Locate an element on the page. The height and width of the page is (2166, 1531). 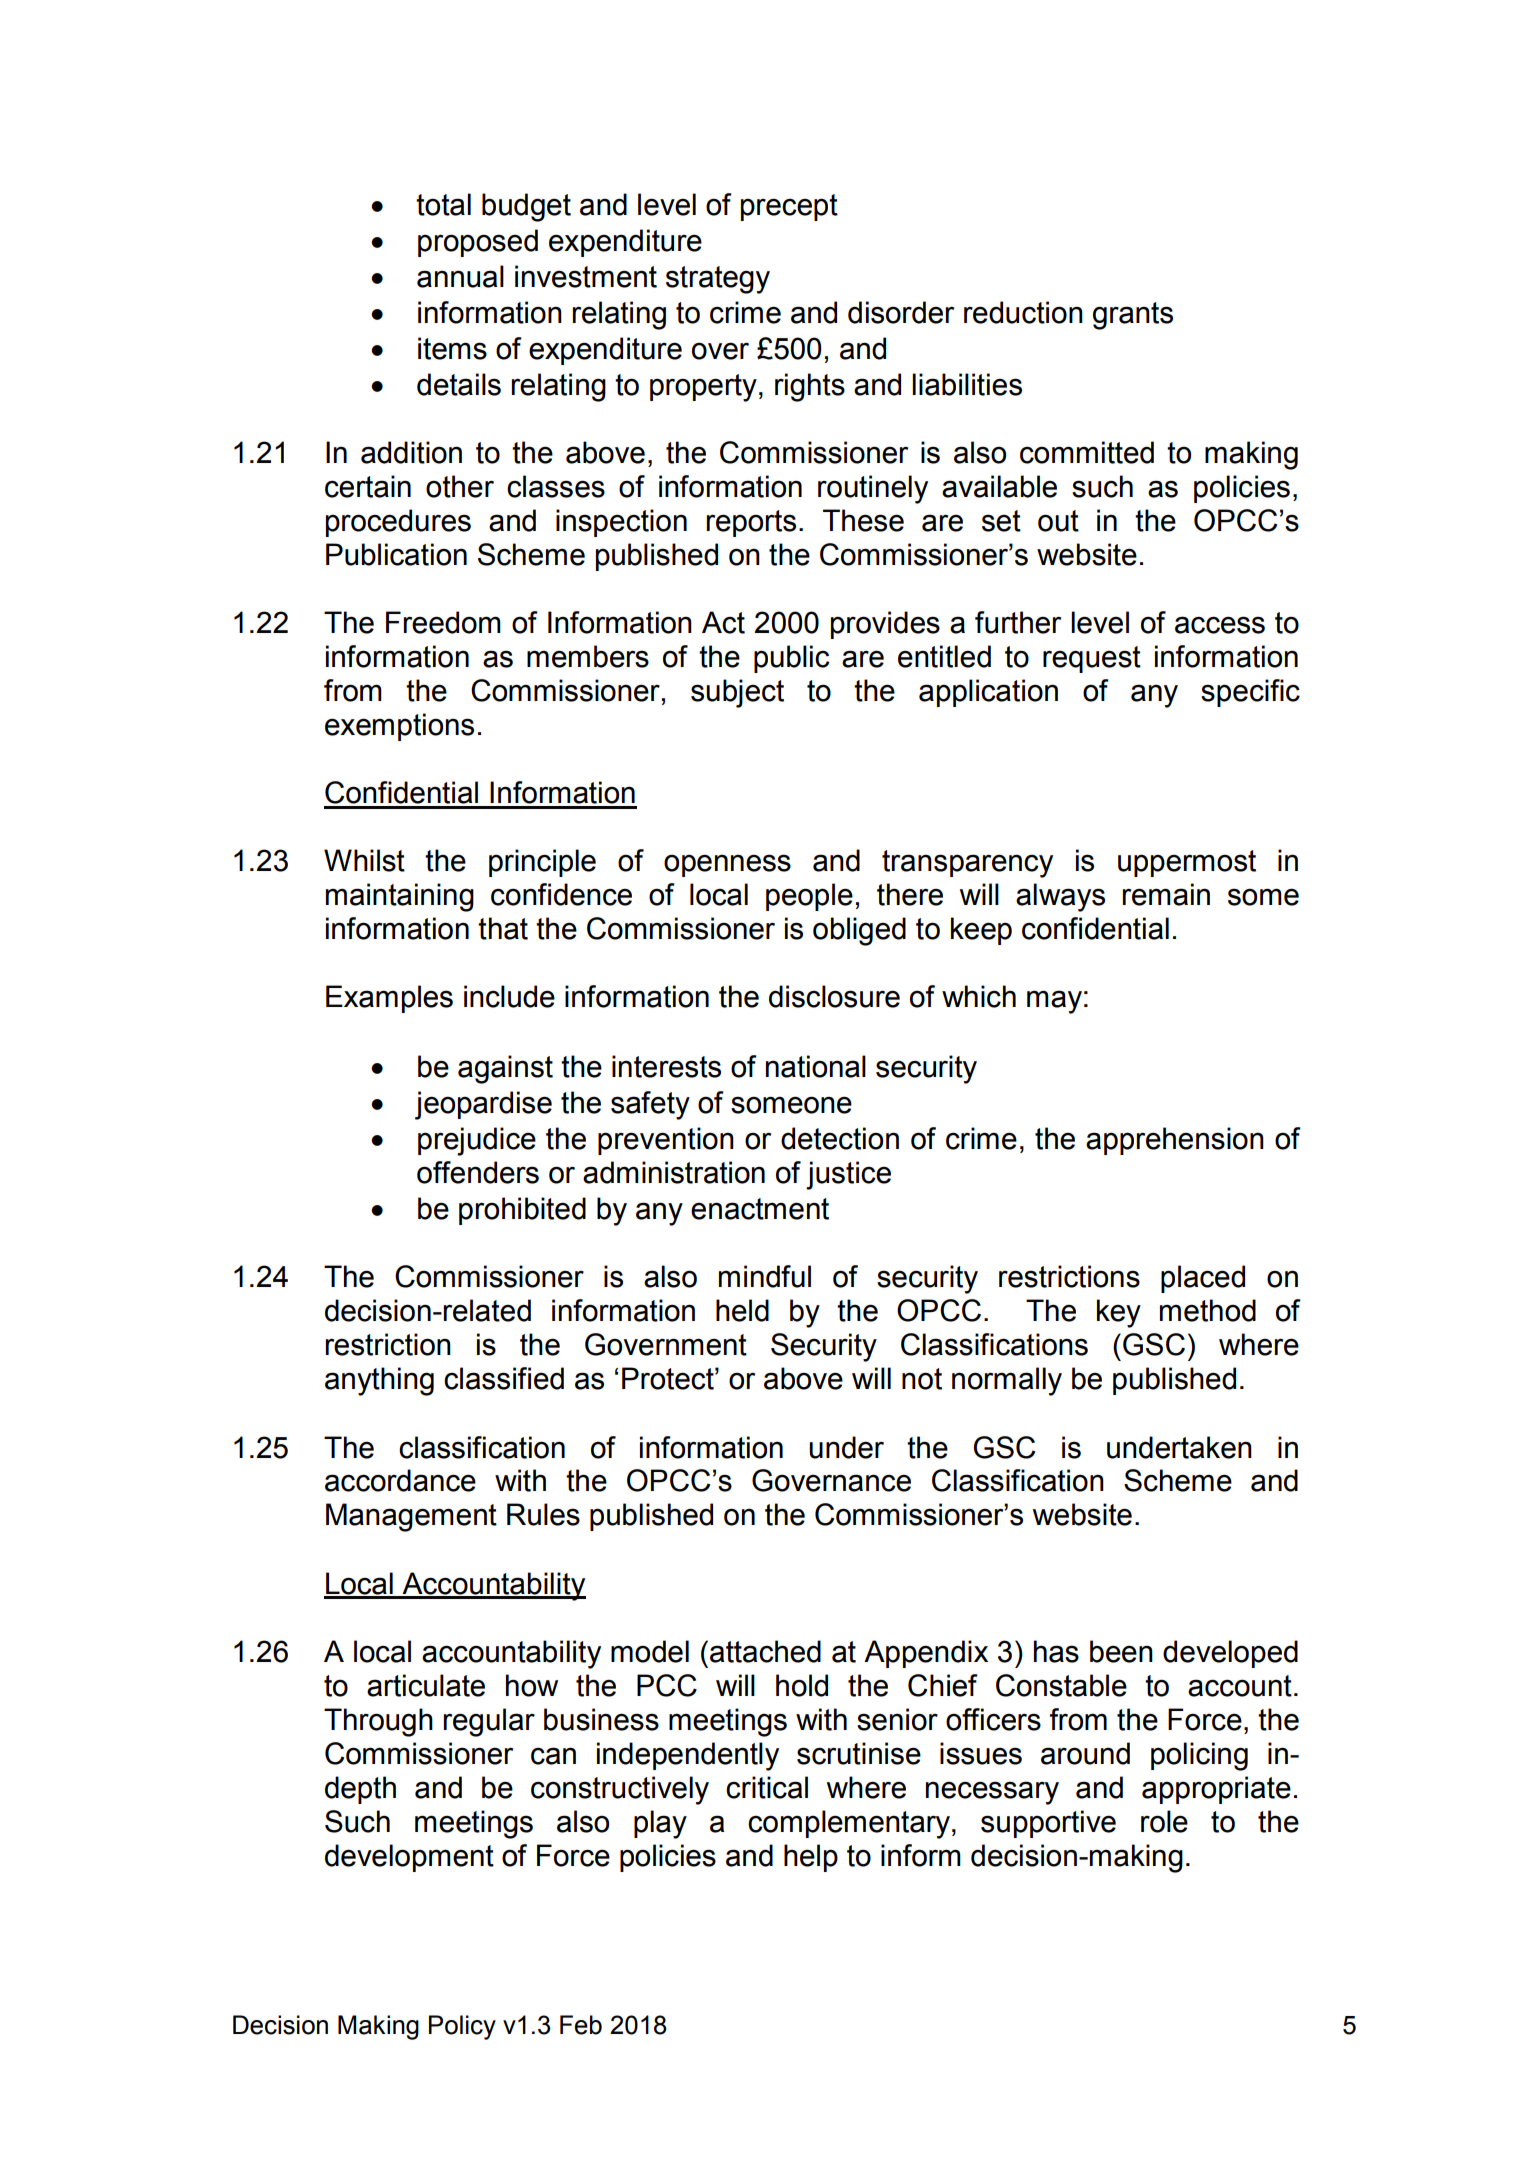
help is located at coordinates (811, 1858).
